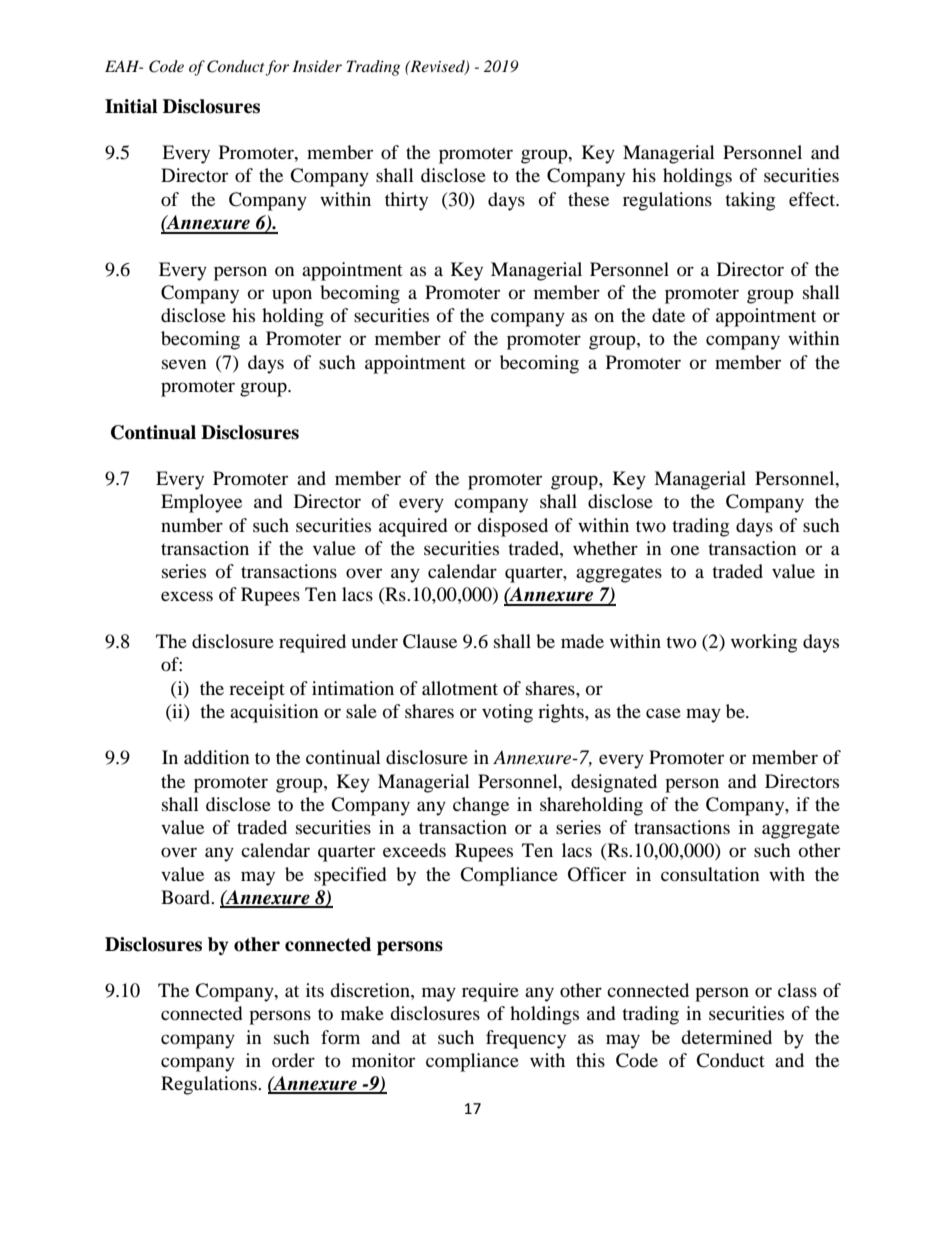 This page has width=952, height=1233. What do you see at coordinates (750, 201) in the page?
I see `taking` at bounding box center [750, 201].
